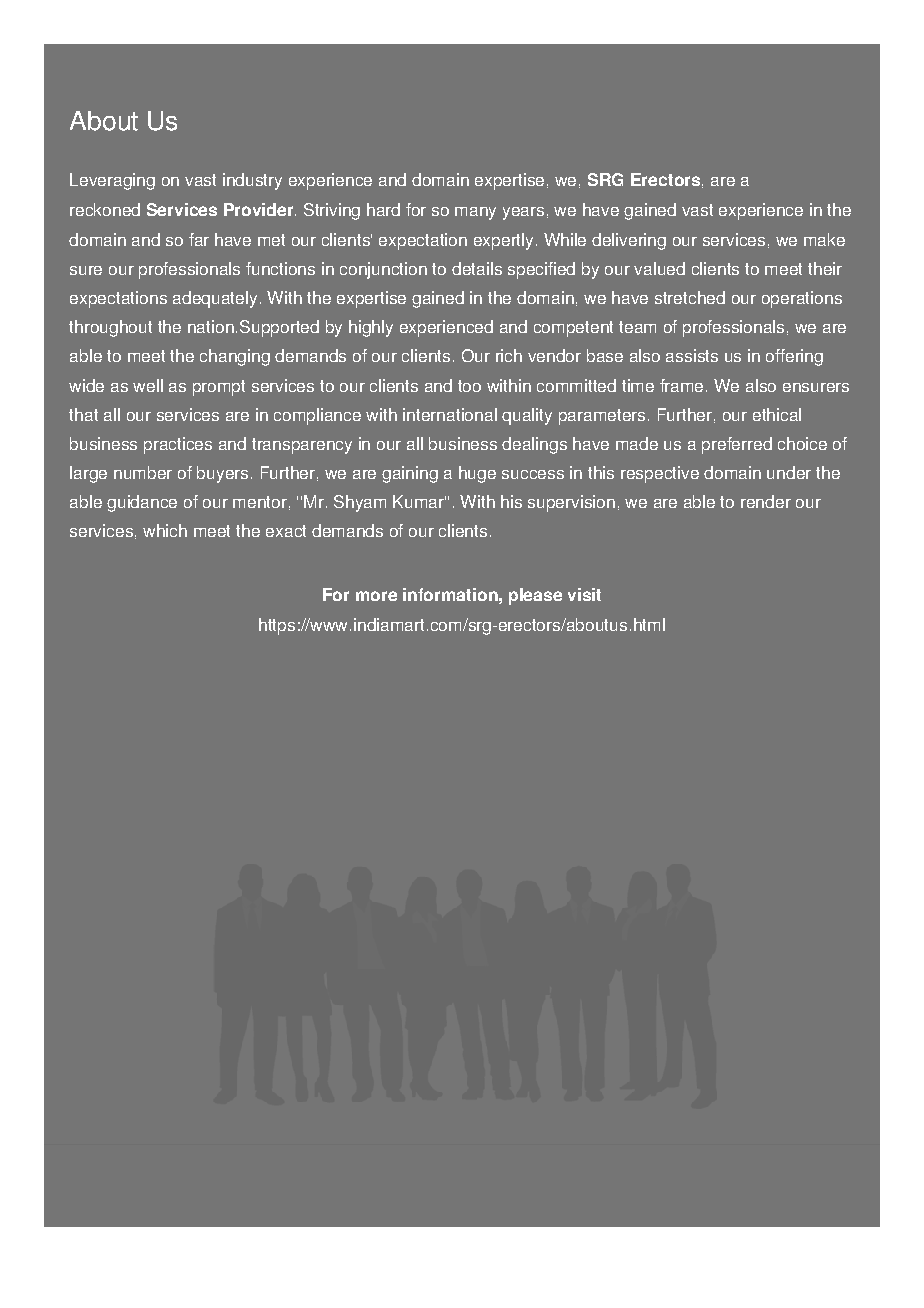 This image has width=924, height=1308. What do you see at coordinates (477, 474) in the image?
I see `huge` at bounding box center [477, 474].
